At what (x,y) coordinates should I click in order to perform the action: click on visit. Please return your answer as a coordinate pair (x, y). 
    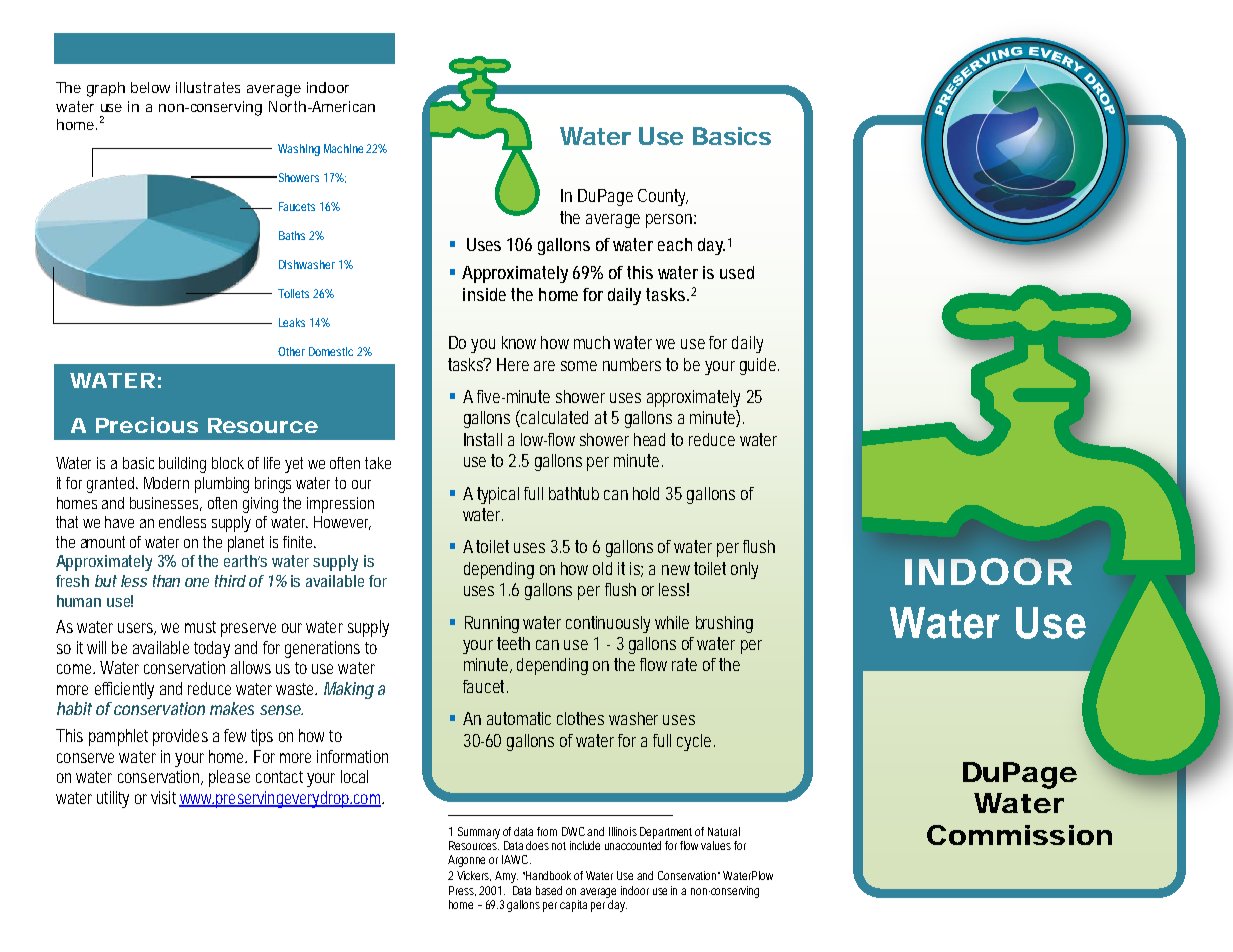
    Looking at the image, I should click on (165, 799).
